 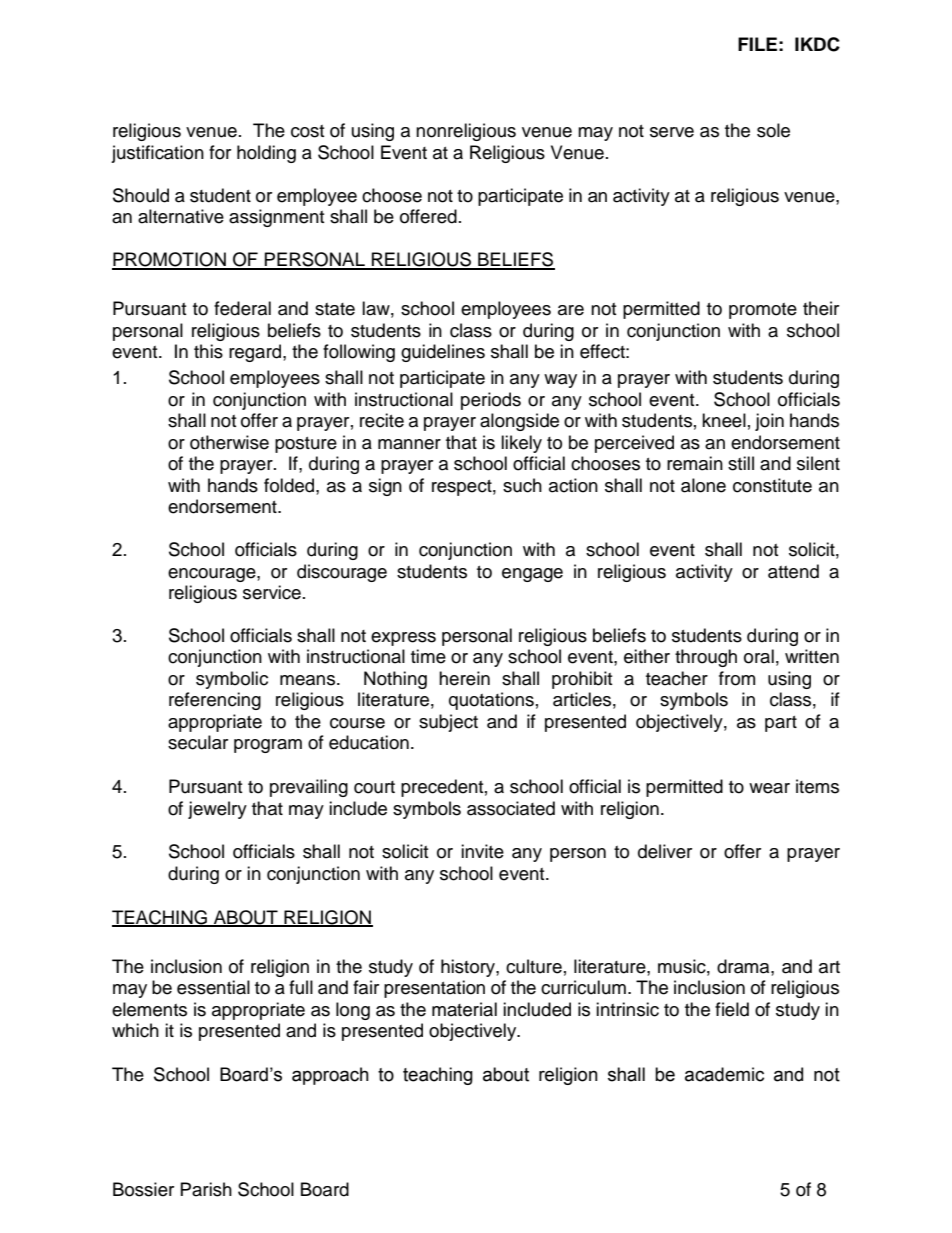 I want to click on oral, so click(x=759, y=656).
